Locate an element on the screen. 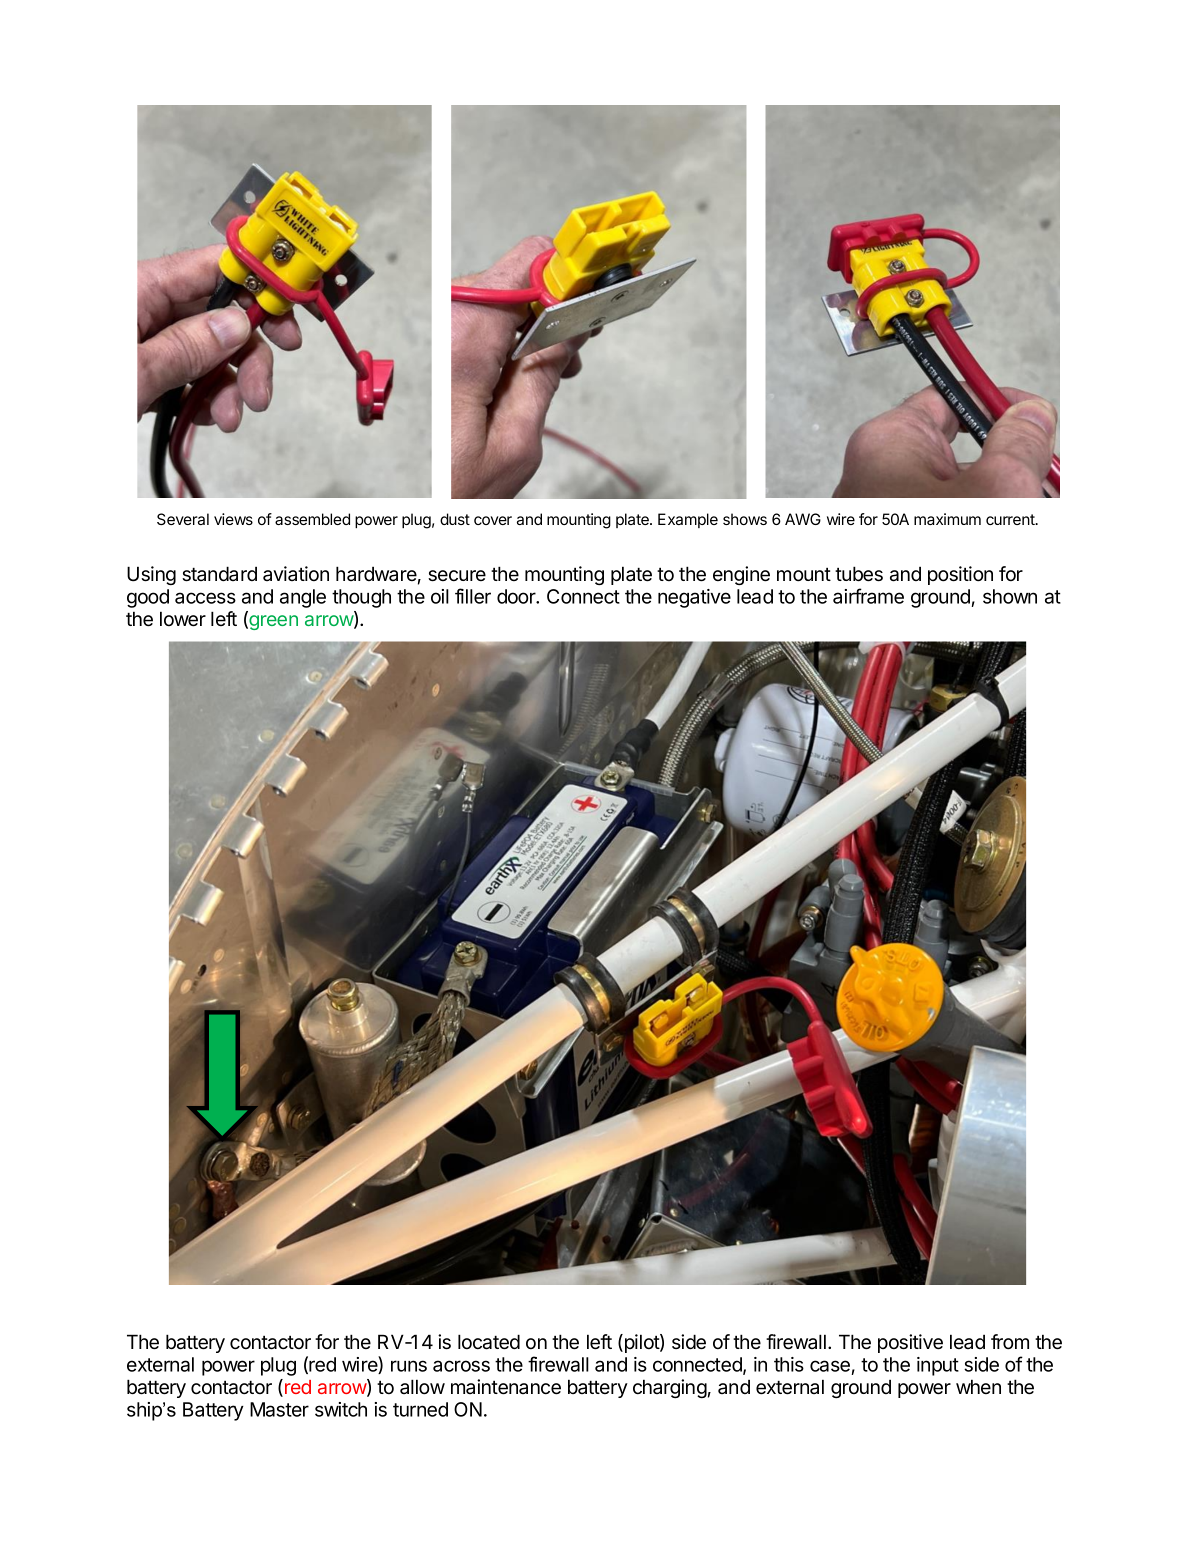 This screenshot has height=1546, width=1195. maintenance is located at coordinates (506, 1387).
